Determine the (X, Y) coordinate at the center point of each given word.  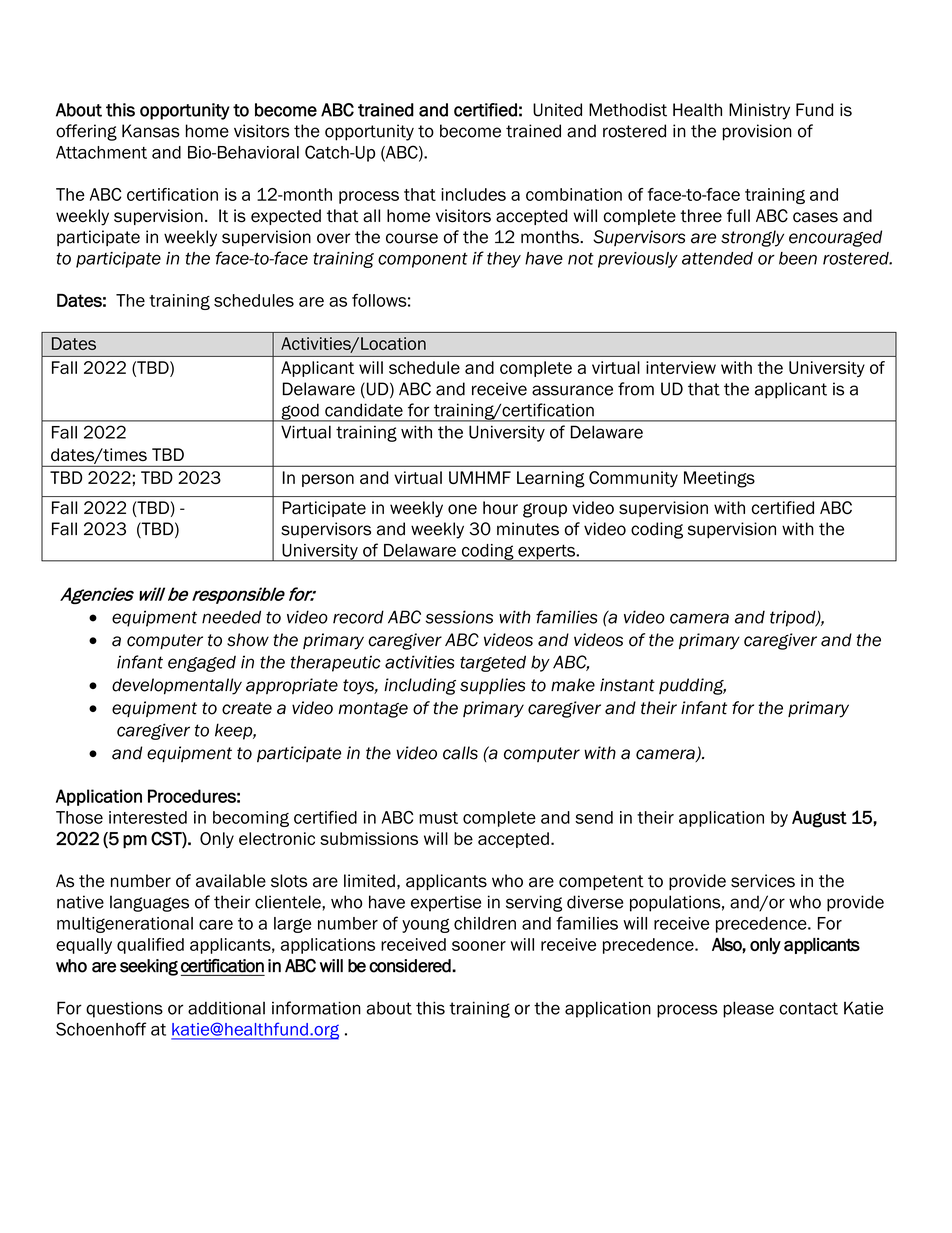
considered (411, 966)
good (300, 412)
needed (231, 617)
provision (757, 132)
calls (460, 753)
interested (148, 817)
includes (473, 194)
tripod (794, 618)
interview (681, 367)
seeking (149, 967)
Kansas (151, 131)
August (819, 819)
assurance (572, 390)
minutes (528, 529)
